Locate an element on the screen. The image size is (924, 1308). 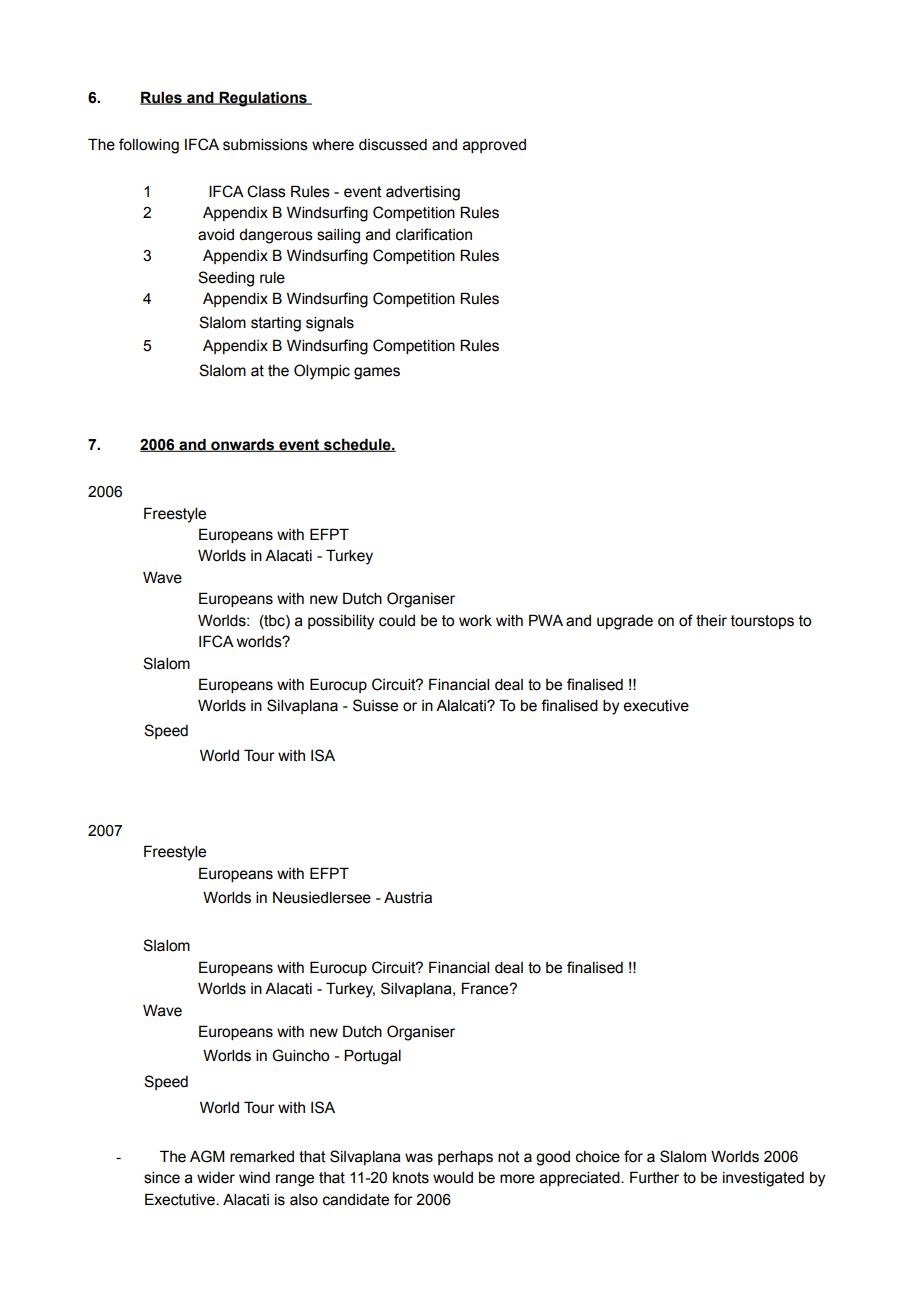
work is located at coordinates (475, 621).
